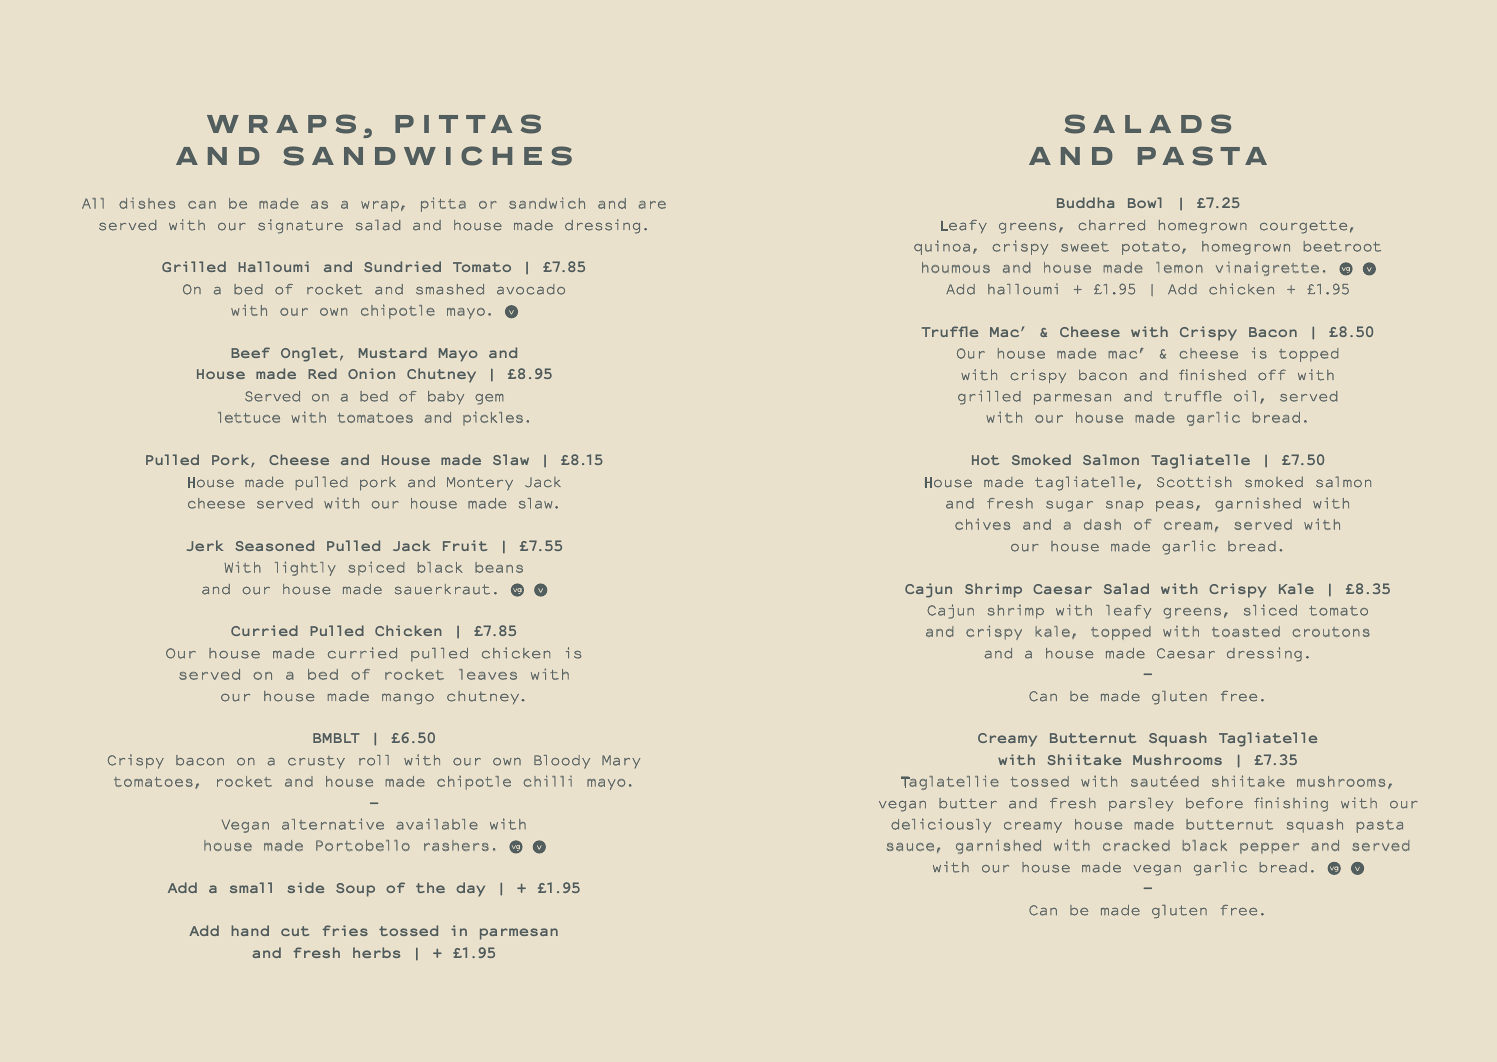 This screenshot has width=1497, height=1062. Describe the element at coordinates (1194, 482) in the screenshot. I see `Scottish` at that location.
